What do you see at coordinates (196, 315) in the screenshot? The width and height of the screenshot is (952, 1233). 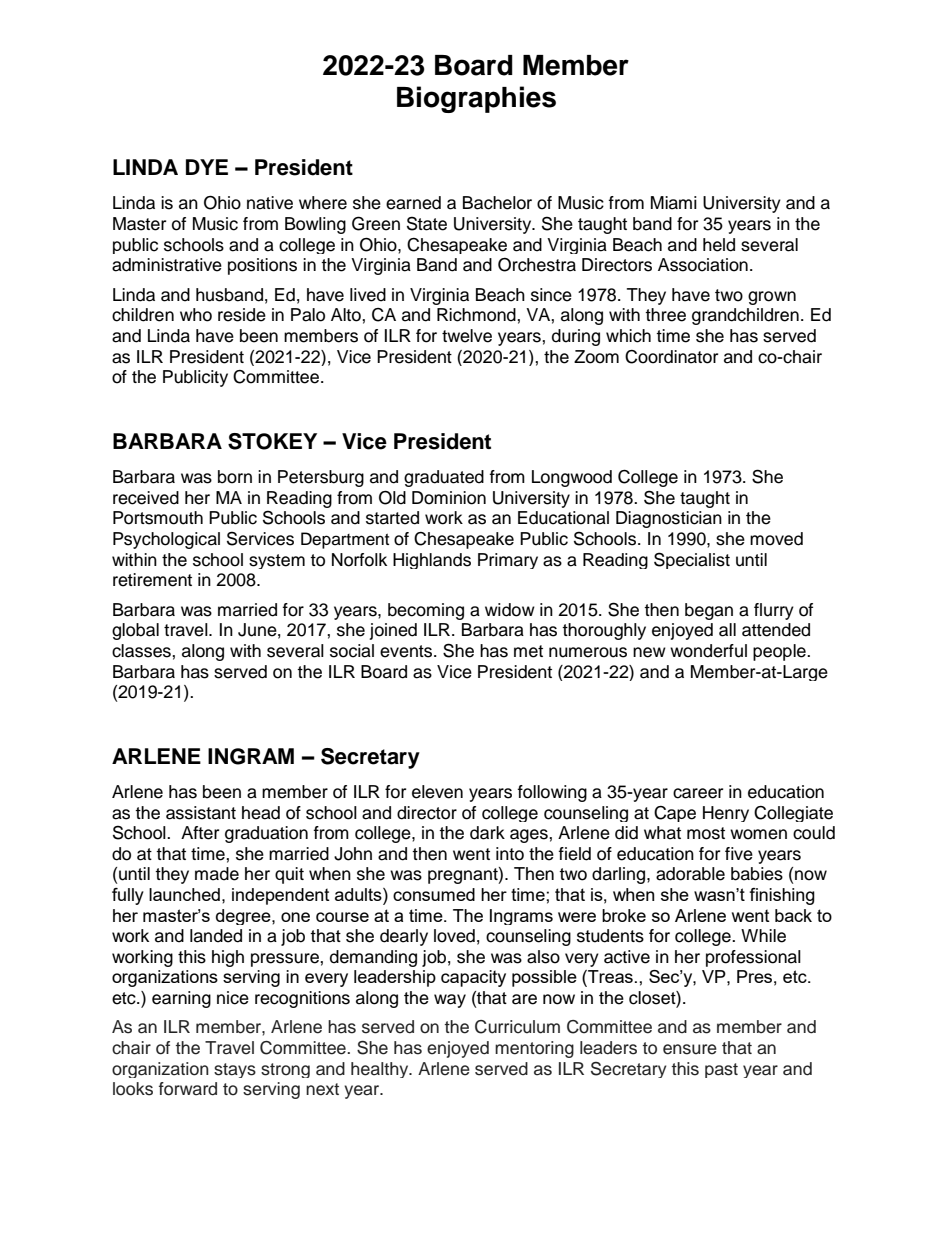 I see `who` at bounding box center [196, 315].
